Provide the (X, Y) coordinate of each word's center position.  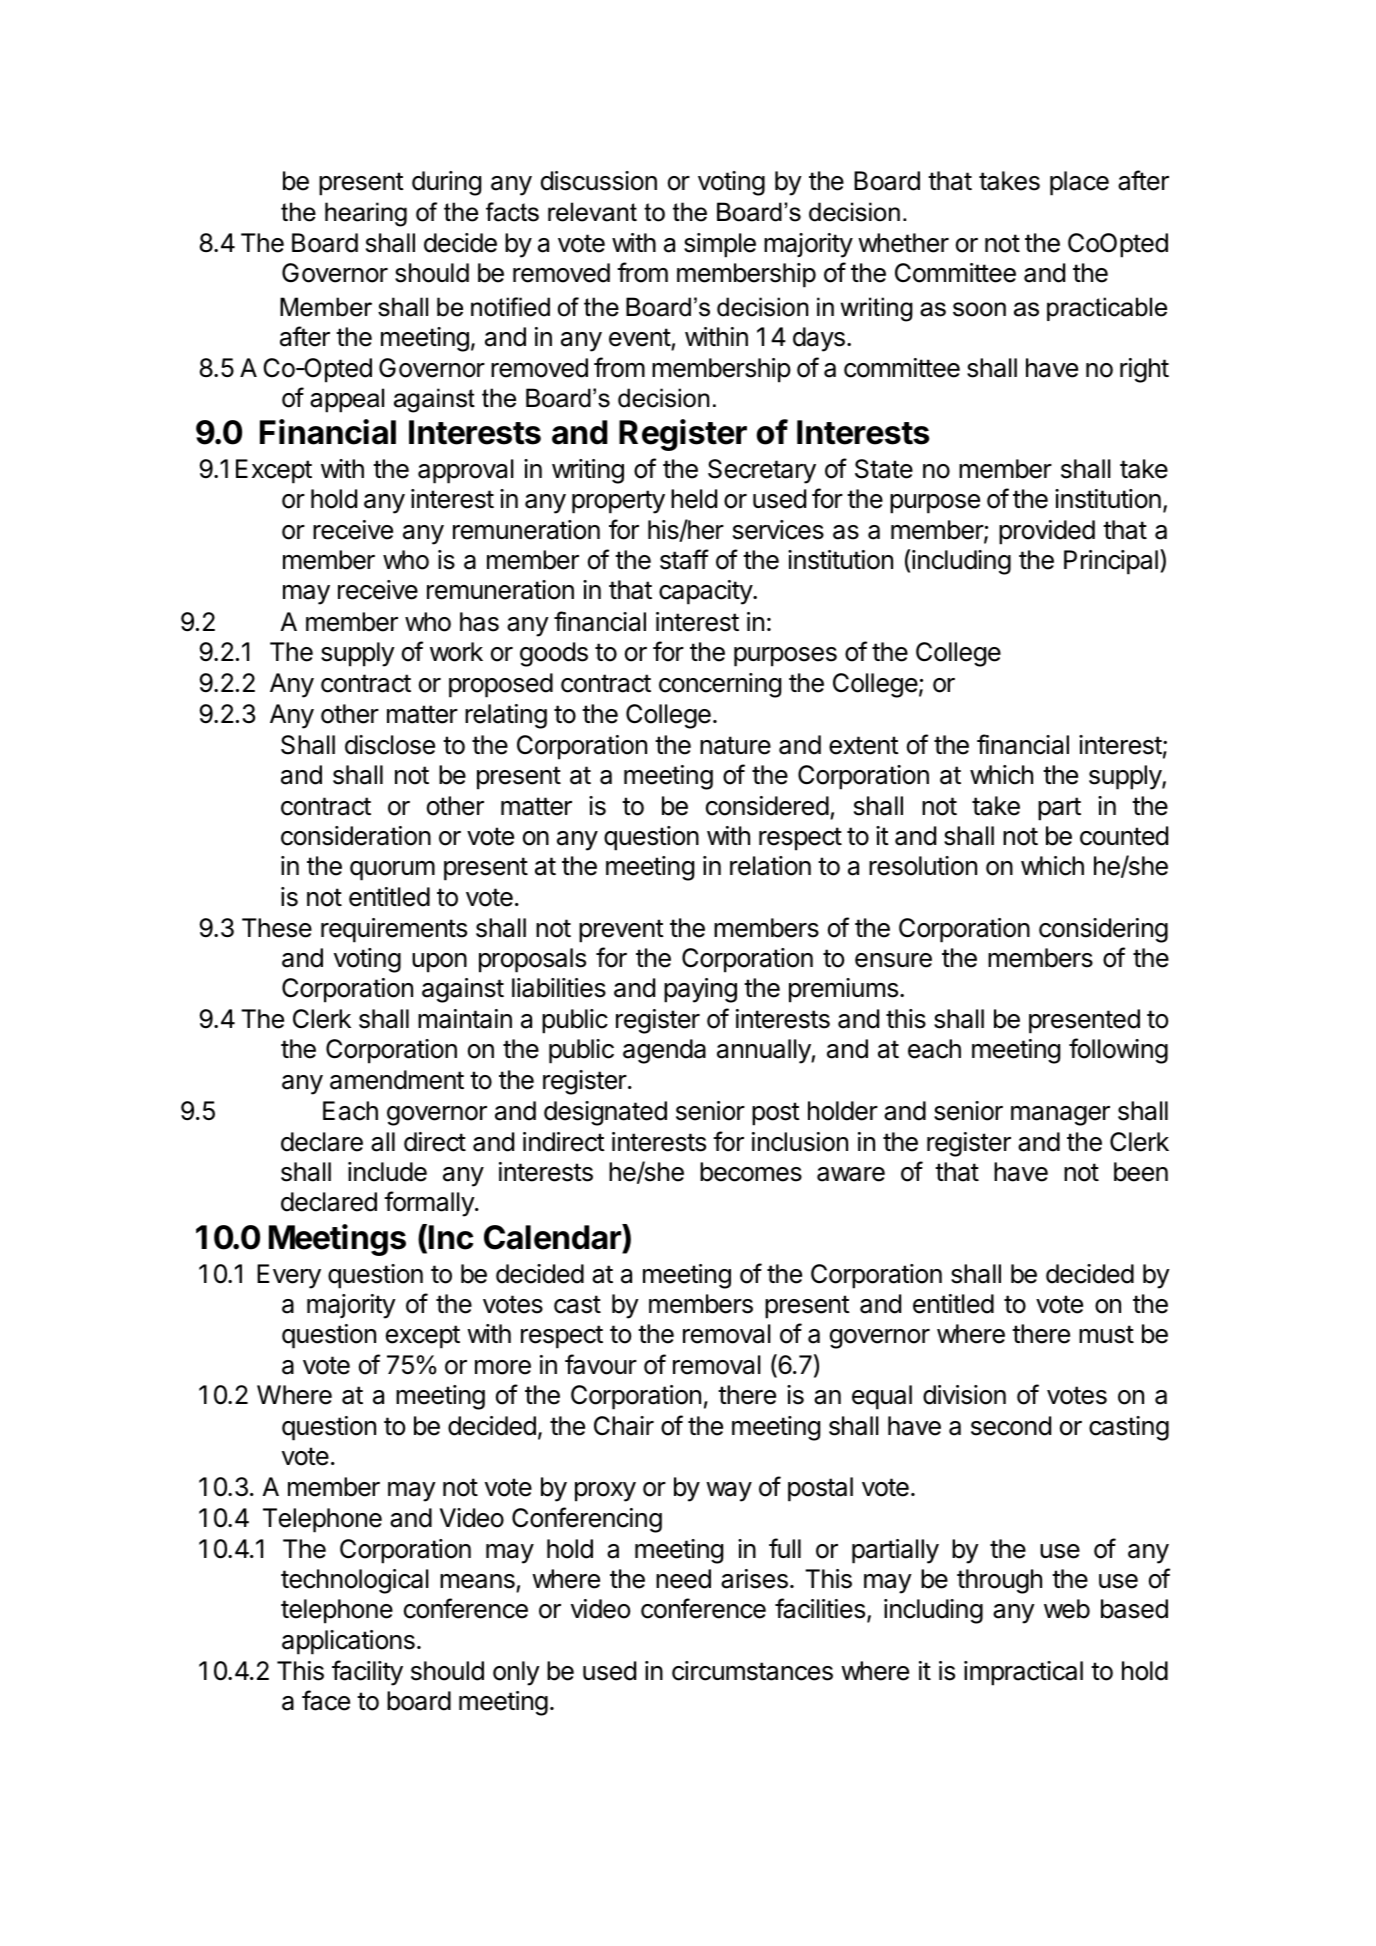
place (1079, 183)
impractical (1023, 1673)
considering (1103, 930)
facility (367, 1673)
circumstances (752, 1671)
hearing (366, 214)
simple (720, 245)
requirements (394, 930)
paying (700, 990)
